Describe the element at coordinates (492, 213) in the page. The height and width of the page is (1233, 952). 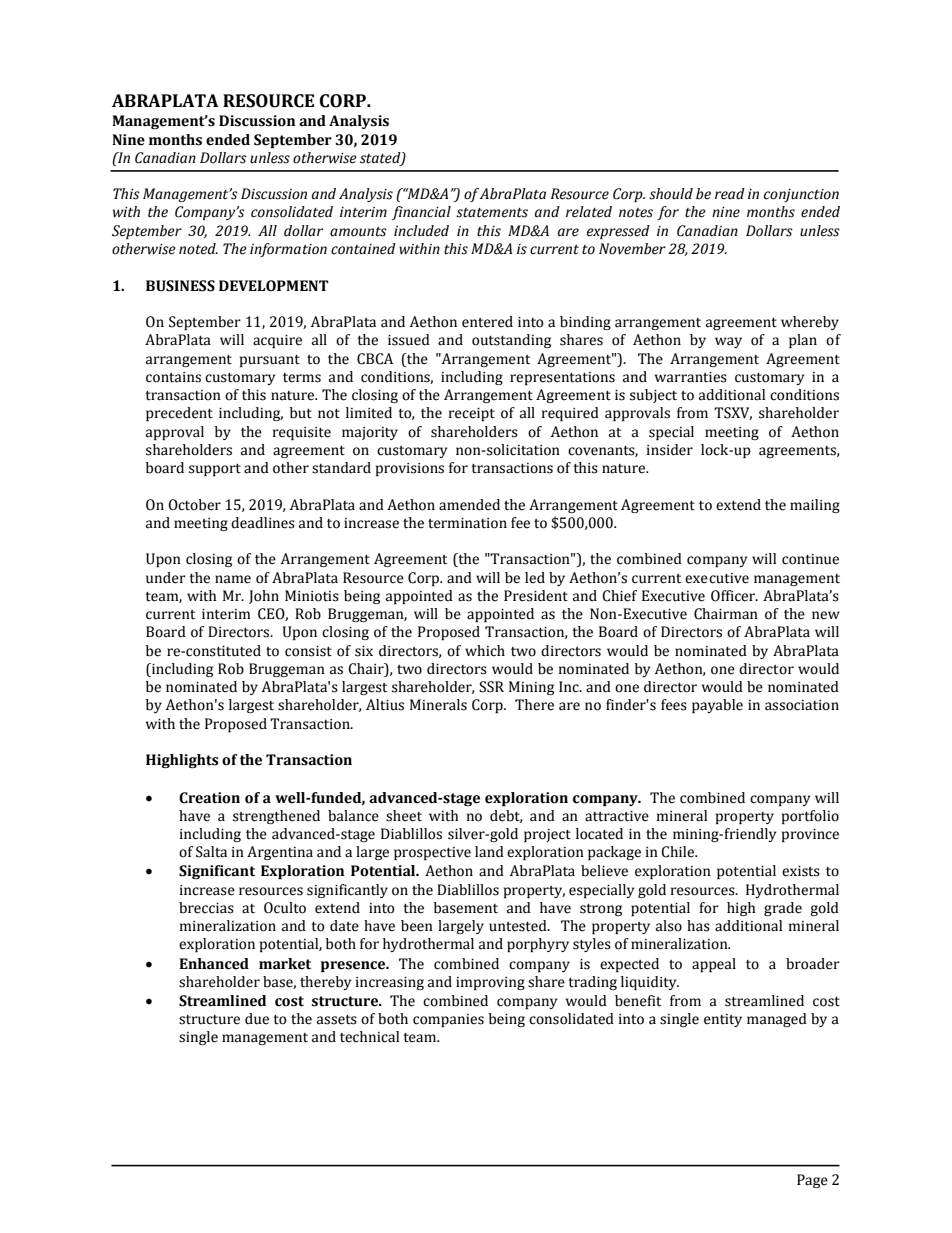
I see `statements` at that location.
